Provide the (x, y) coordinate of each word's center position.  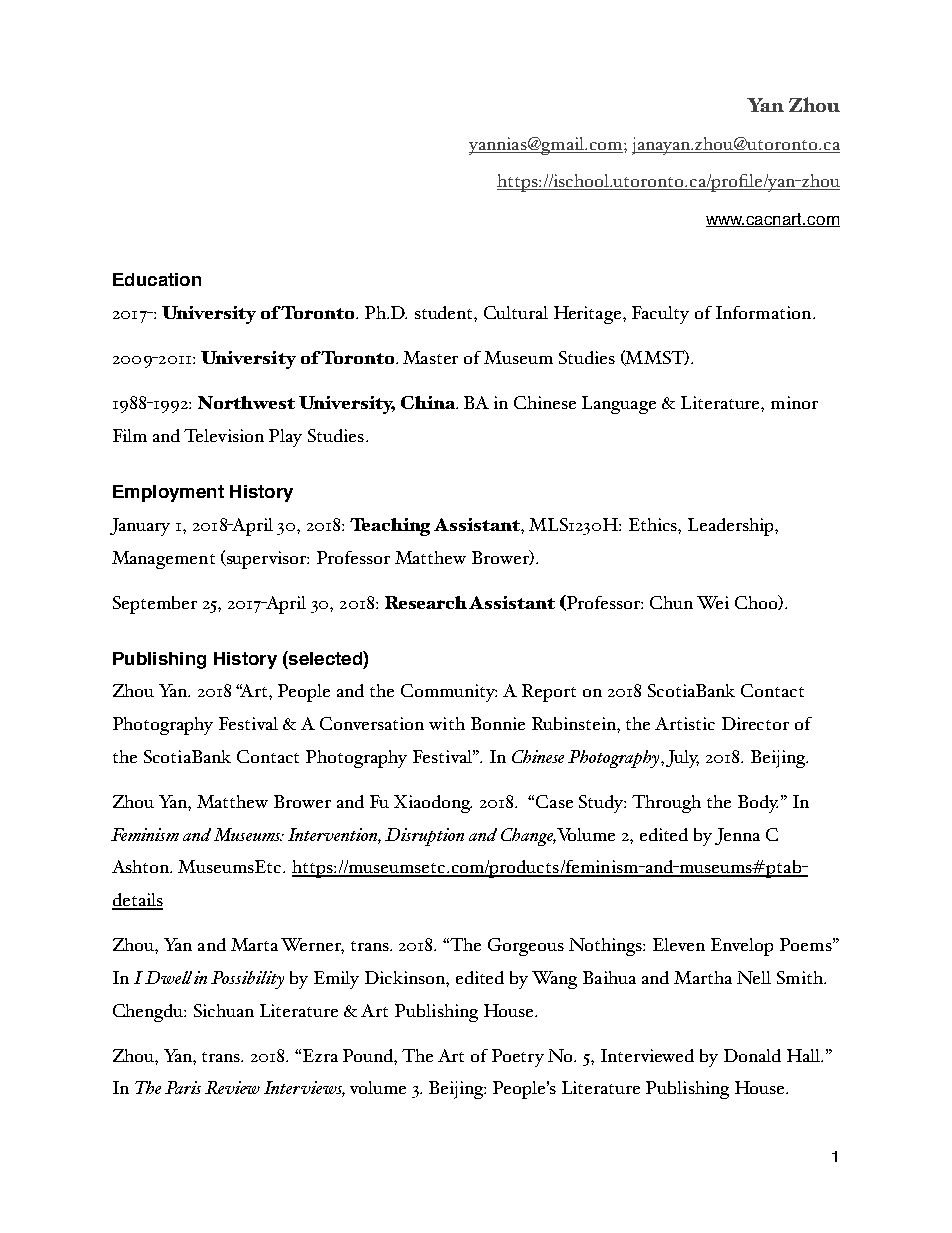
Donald (752, 1055)
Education (157, 279)
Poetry (518, 1058)
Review (232, 1087)
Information (765, 312)
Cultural (516, 312)
